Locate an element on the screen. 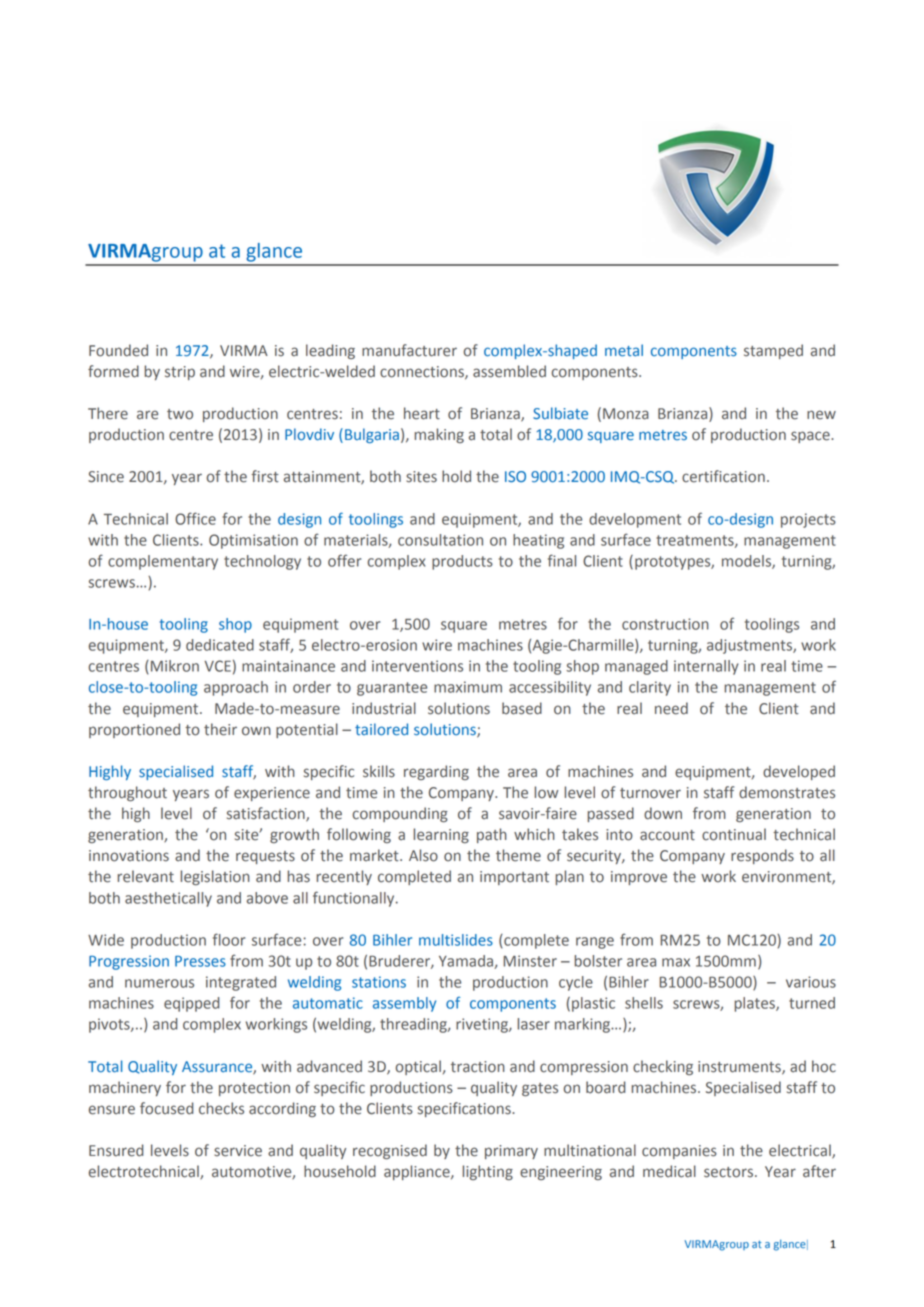 The image size is (924, 1307). Minster is located at coordinates (530, 961).
